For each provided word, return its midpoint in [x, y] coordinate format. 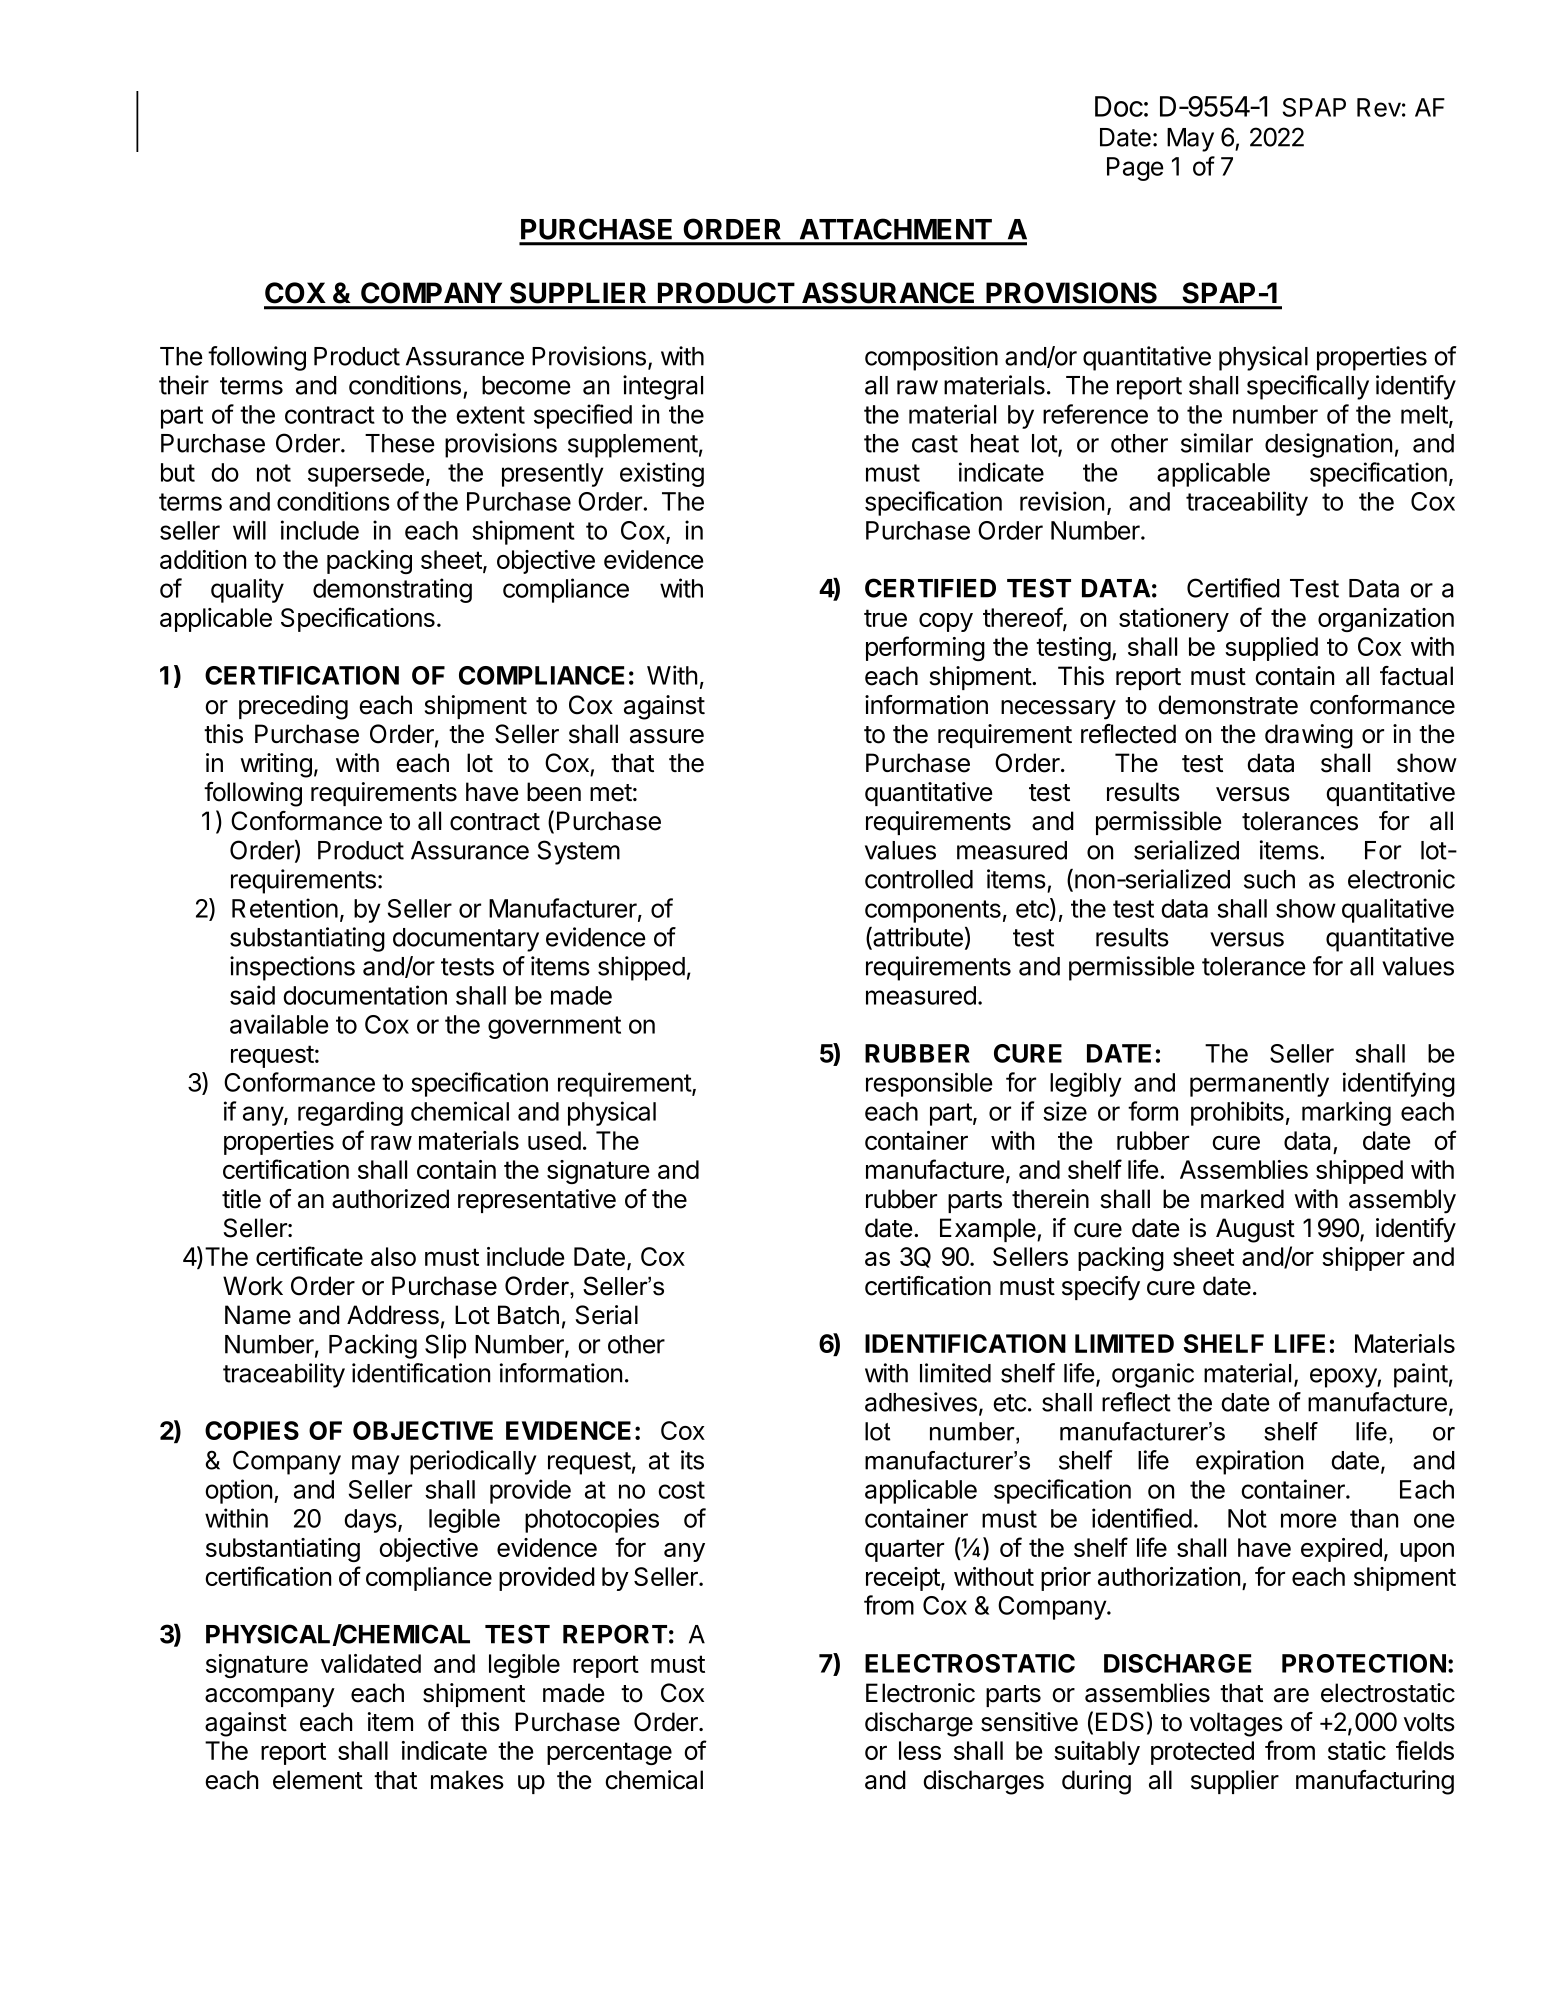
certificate [309, 1256]
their [184, 385]
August [1255, 1230]
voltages [1236, 1724]
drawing [1309, 736]
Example [988, 1230]
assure [667, 736]
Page [1135, 169]
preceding [293, 707]
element [318, 1780]
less [920, 1750]
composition [931, 358]
